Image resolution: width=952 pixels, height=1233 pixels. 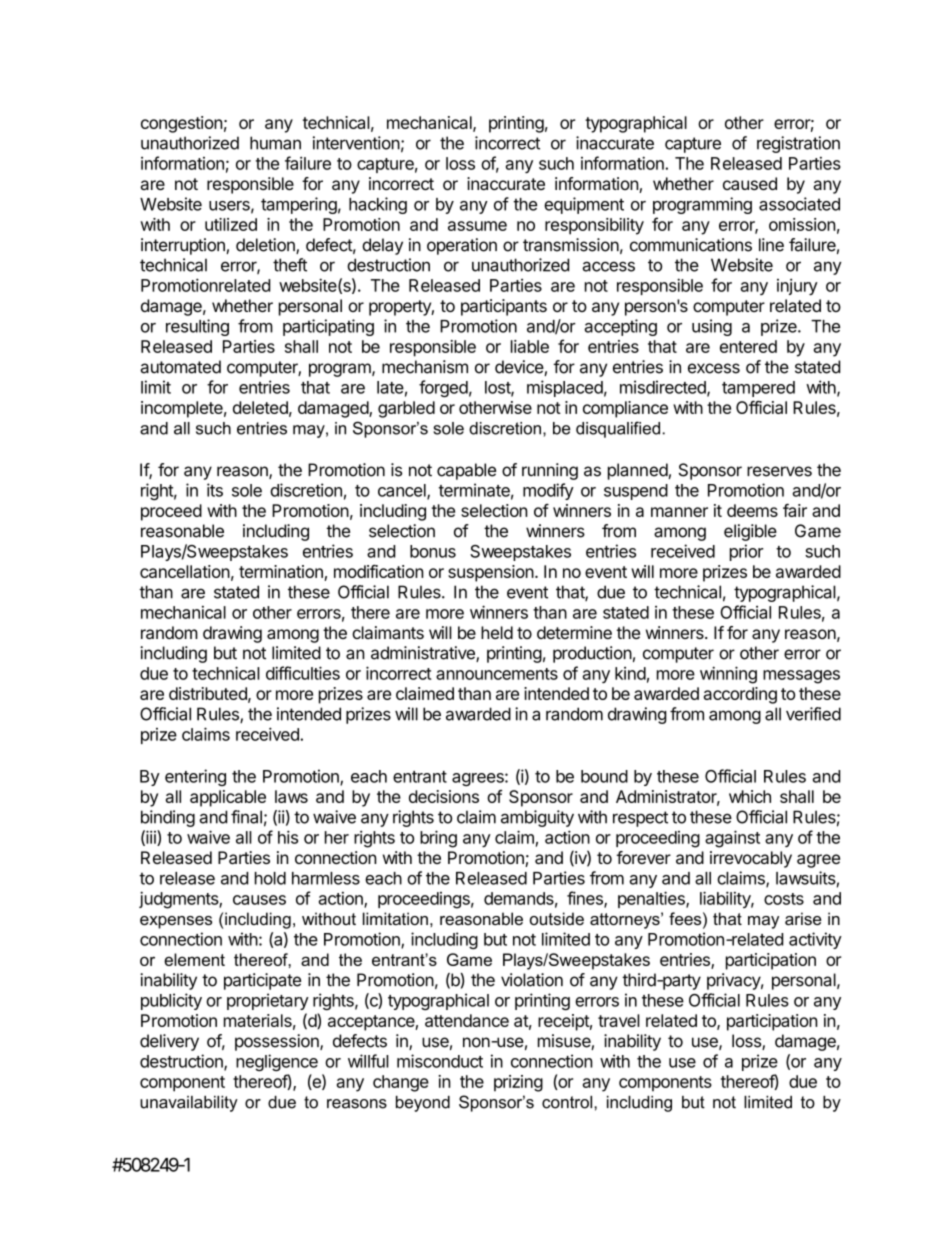 I want to click on held, so click(x=497, y=632).
